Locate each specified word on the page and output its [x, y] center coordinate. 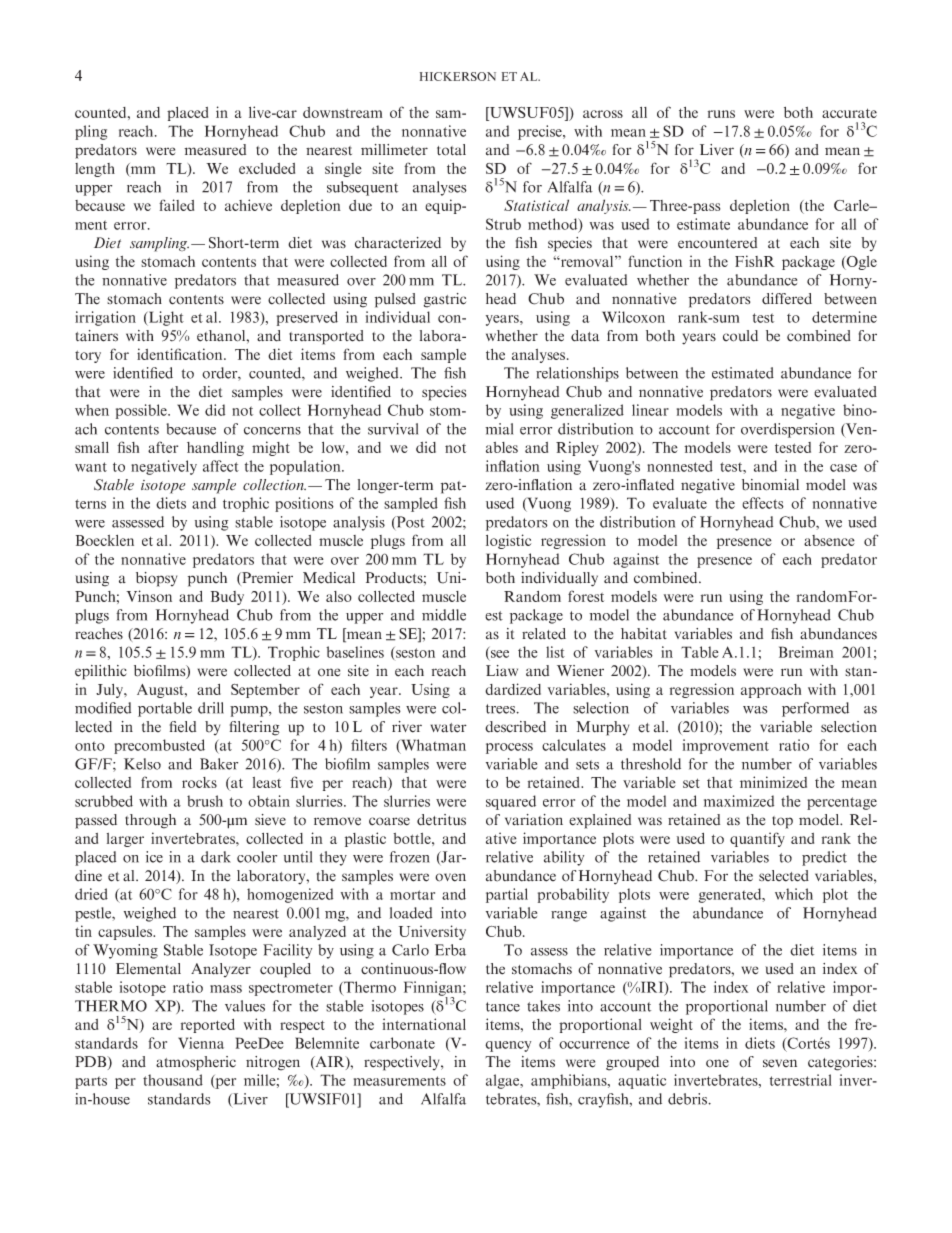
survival [393, 429]
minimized [773, 782]
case [843, 468]
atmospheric [196, 1063]
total [451, 150]
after [163, 447]
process [509, 748]
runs [721, 114]
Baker [219, 764]
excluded [267, 168]
